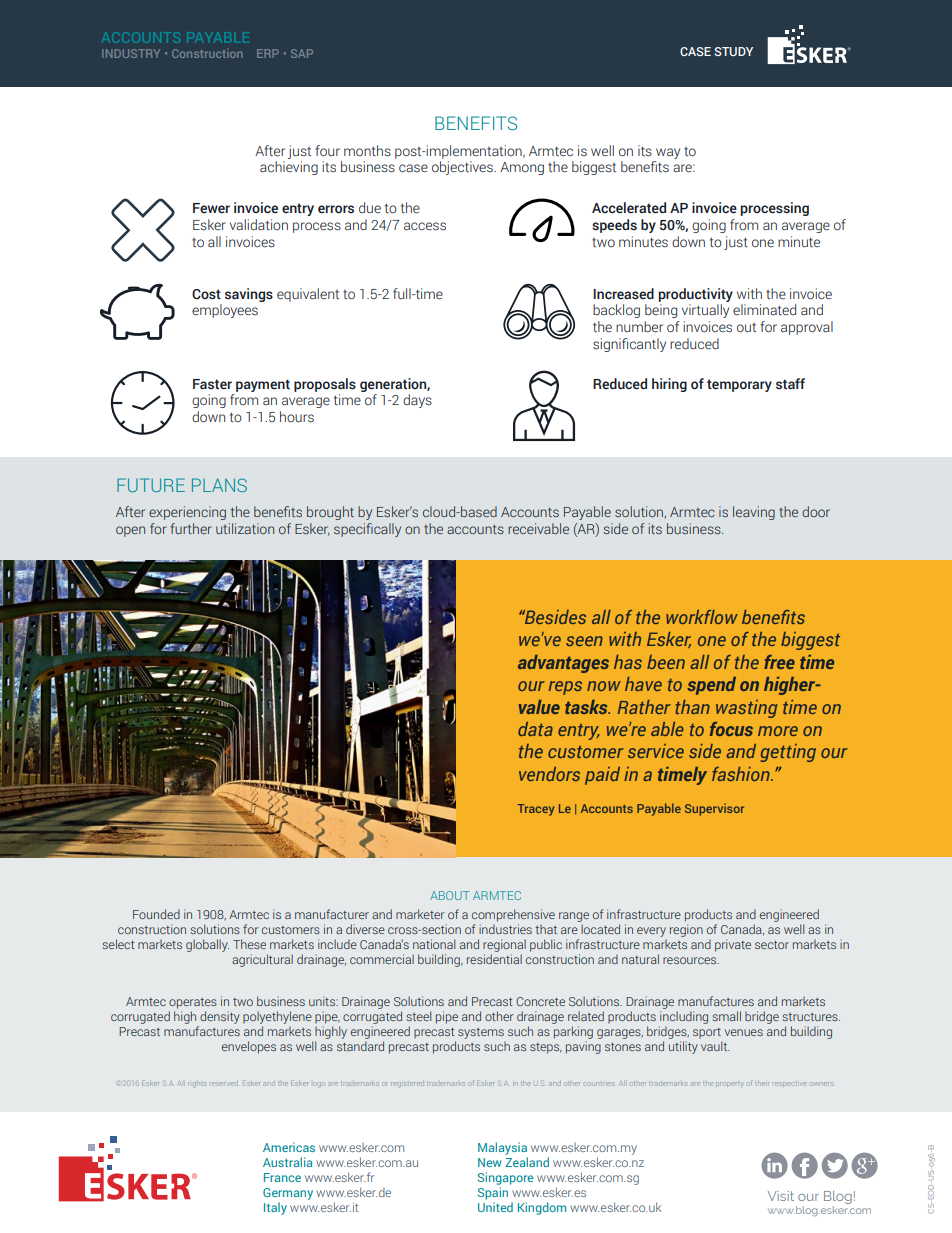 Image resolution: width=952 pixels, height=1233 pixels. I want to click on temporary, so click(739, 385).
